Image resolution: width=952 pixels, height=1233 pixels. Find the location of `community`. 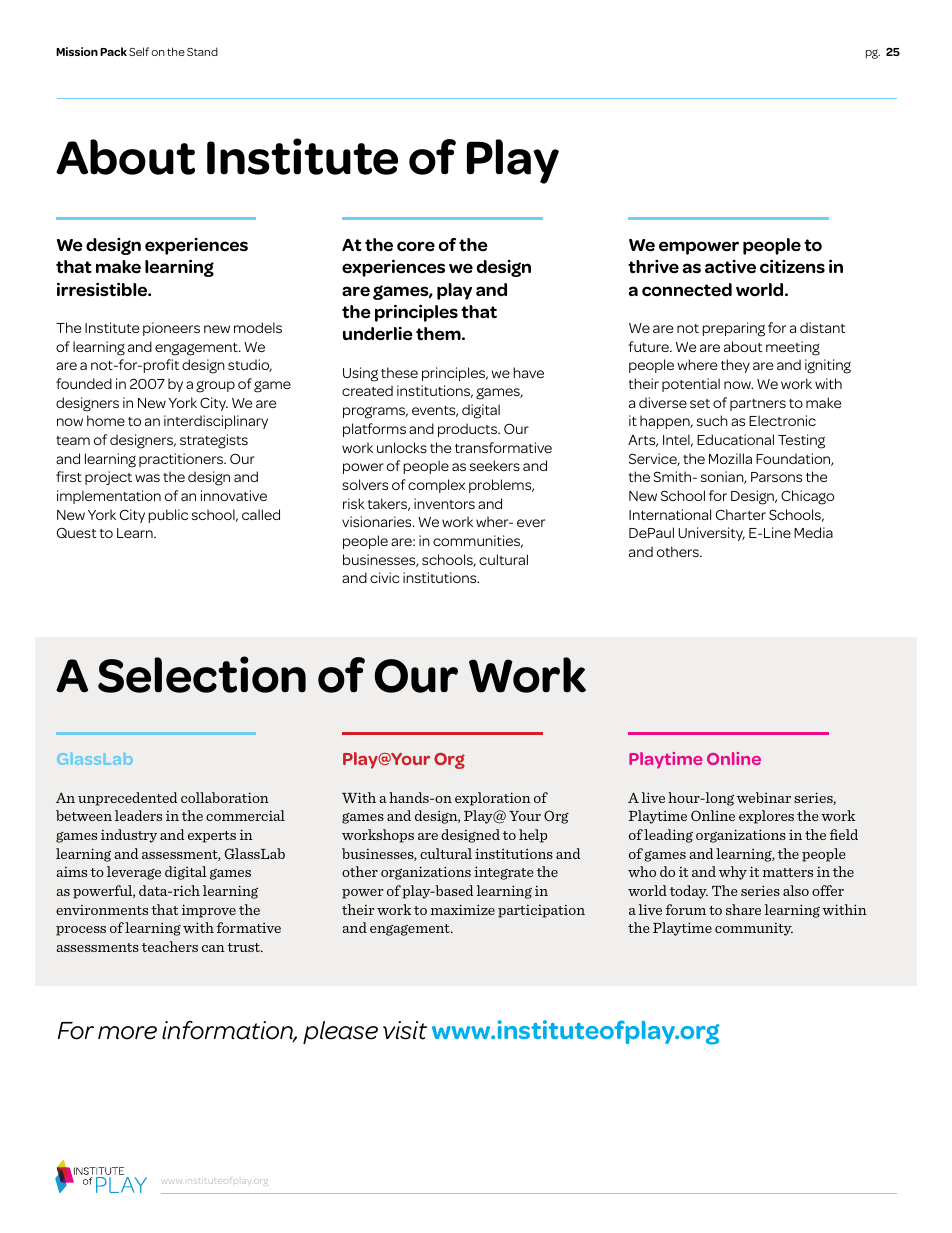

community is located at coordinates (754, 929).
